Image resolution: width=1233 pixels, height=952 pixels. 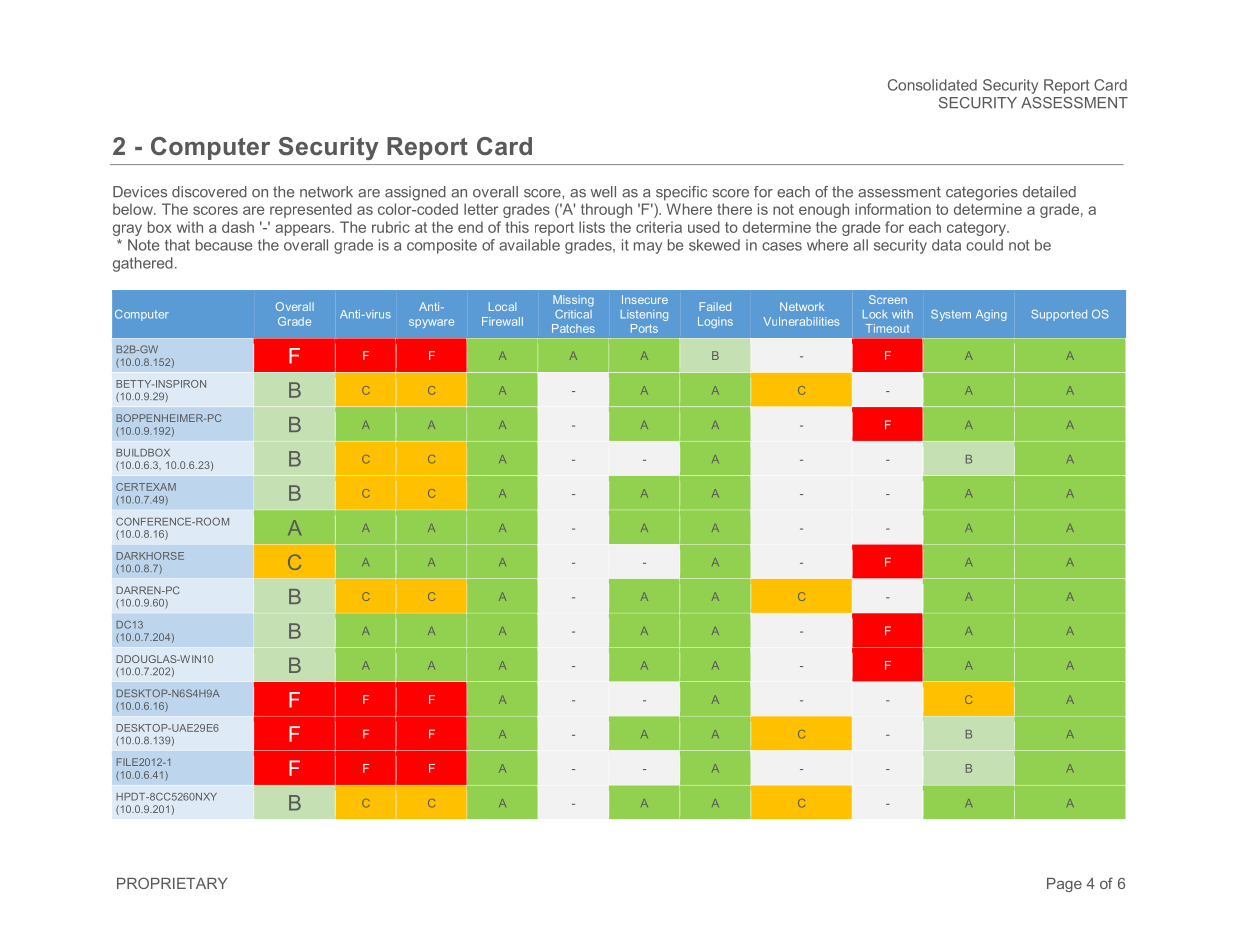 I want to click on discovered, so click(x=209, y=192).
